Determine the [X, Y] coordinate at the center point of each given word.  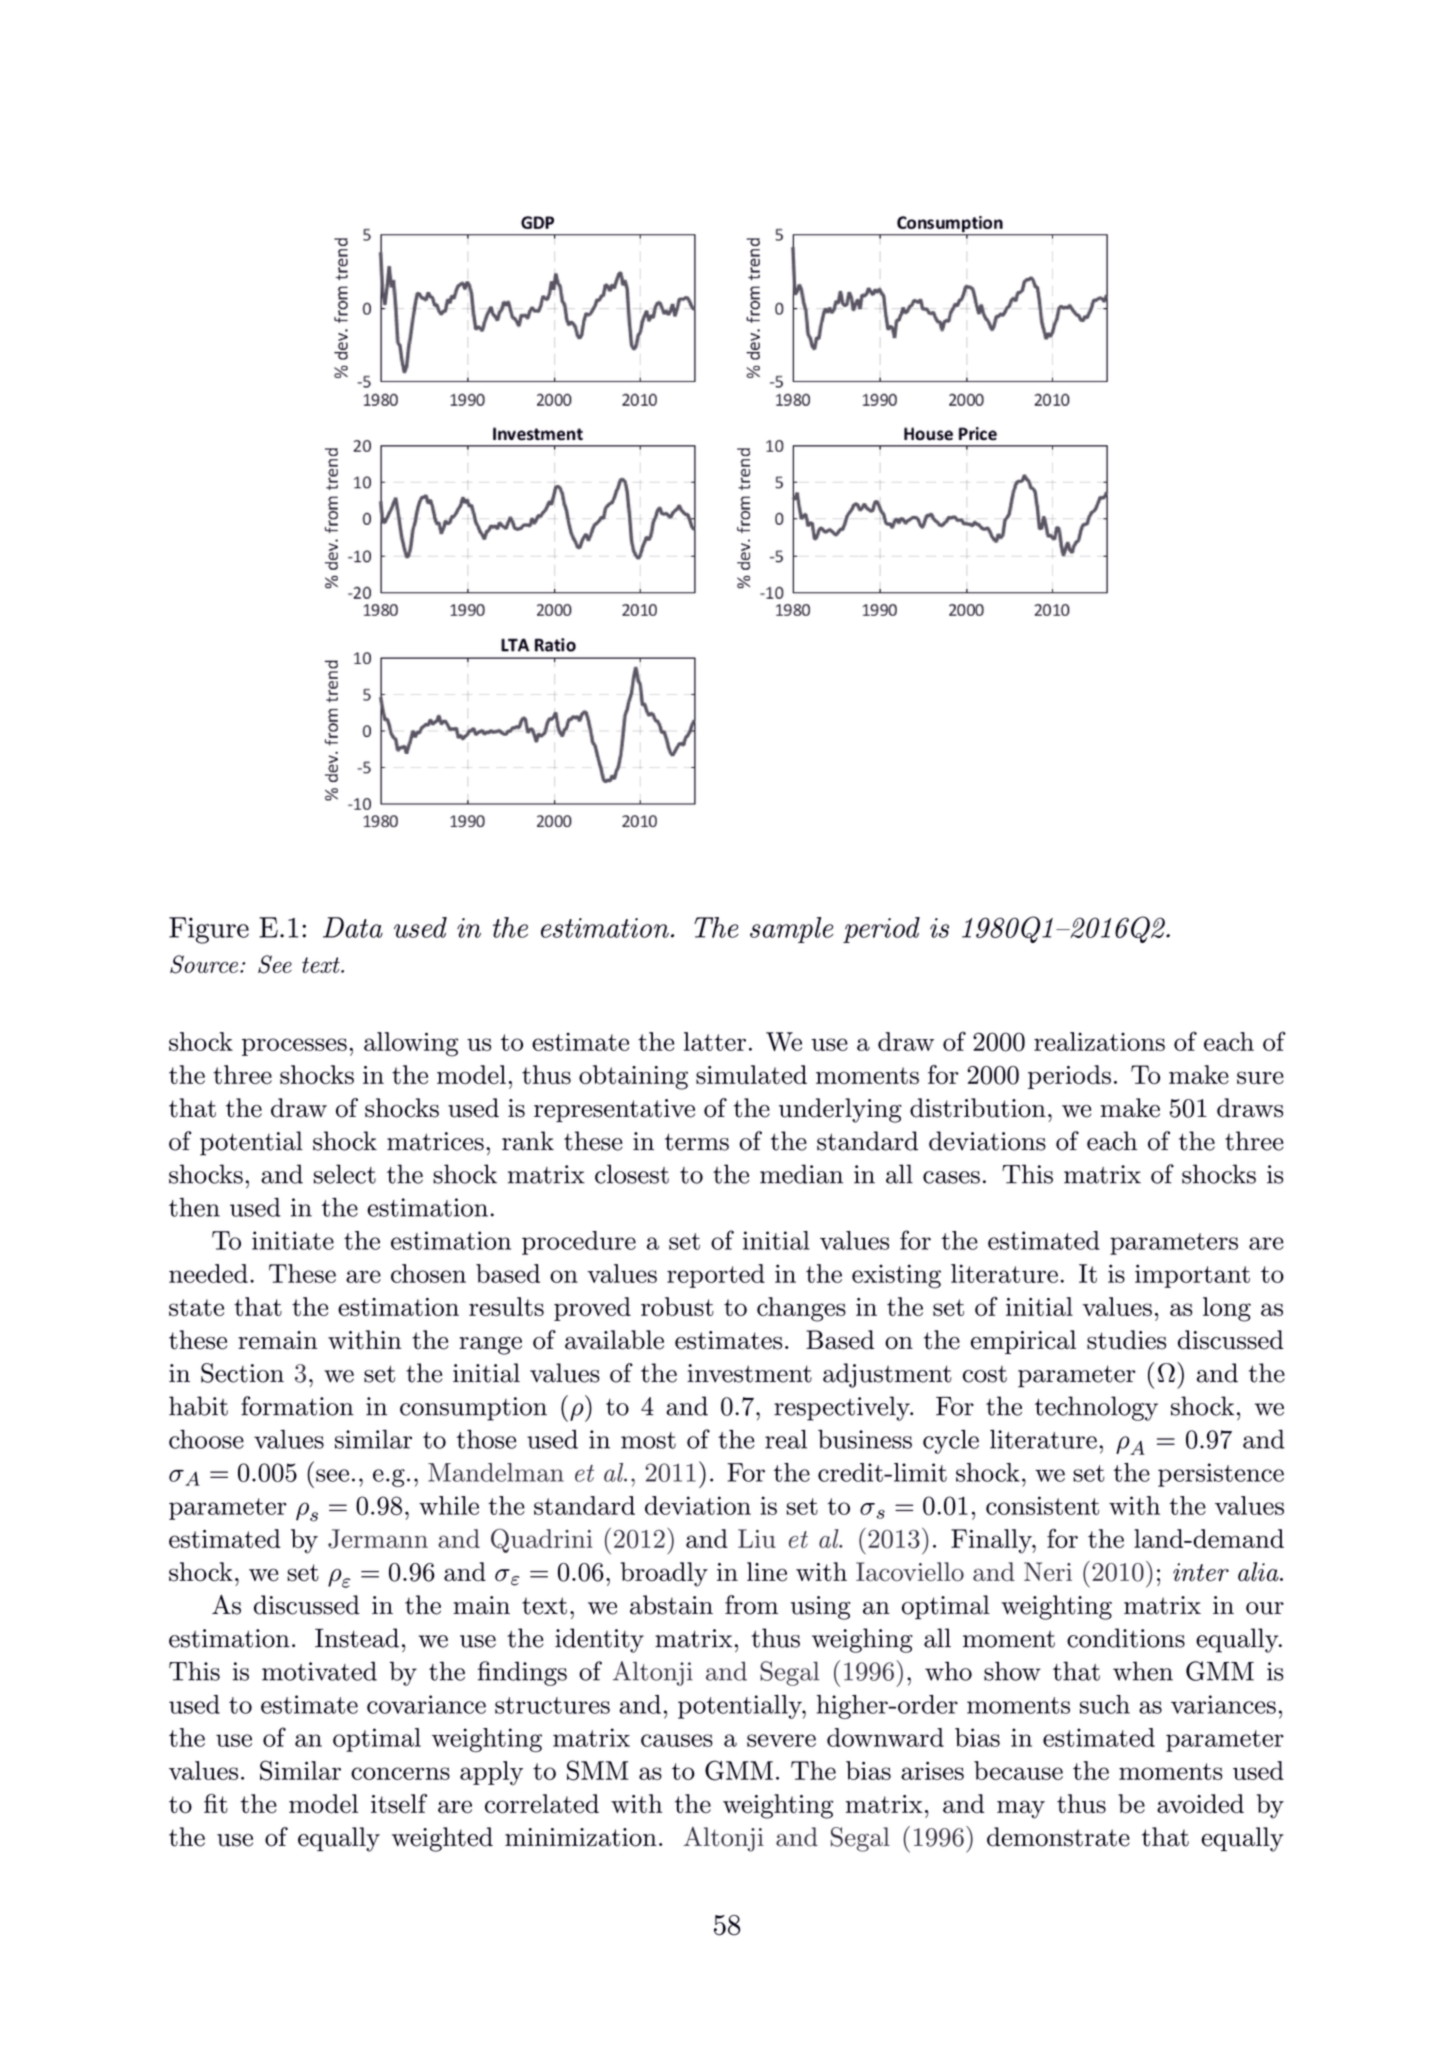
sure [1260, 1077]
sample [791, 930]
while [449, 1505]
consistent [1042, 1505]
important [1192, 1276]
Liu [757, 1538]
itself [399, 1803]
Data [353, 927]
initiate [293, 1240]
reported [716, 1276]
